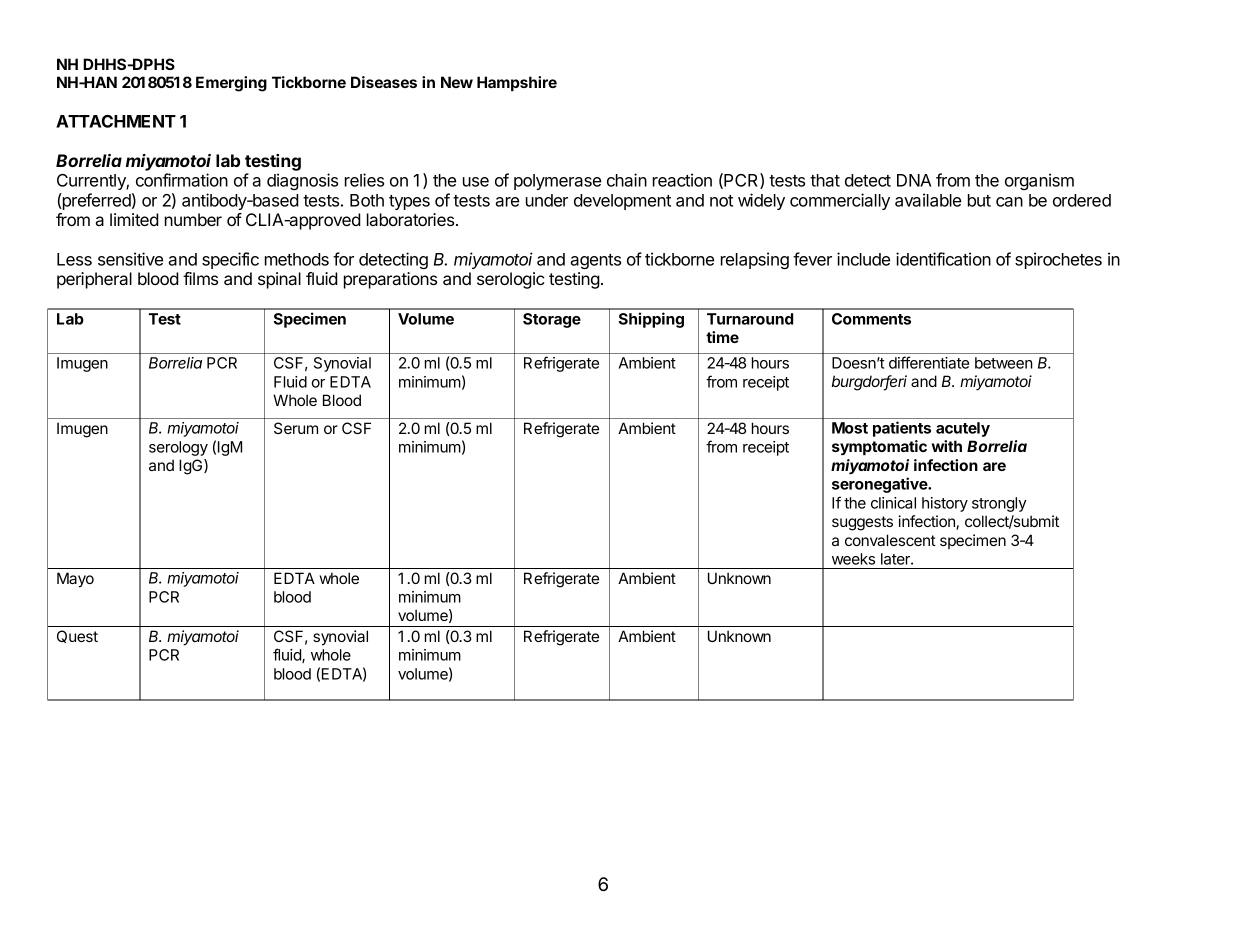 The width and height of the screenshot is (1233, 952). Describe the element at coordinates (943, 259) in the screenshot. I see `identification` at that location.
